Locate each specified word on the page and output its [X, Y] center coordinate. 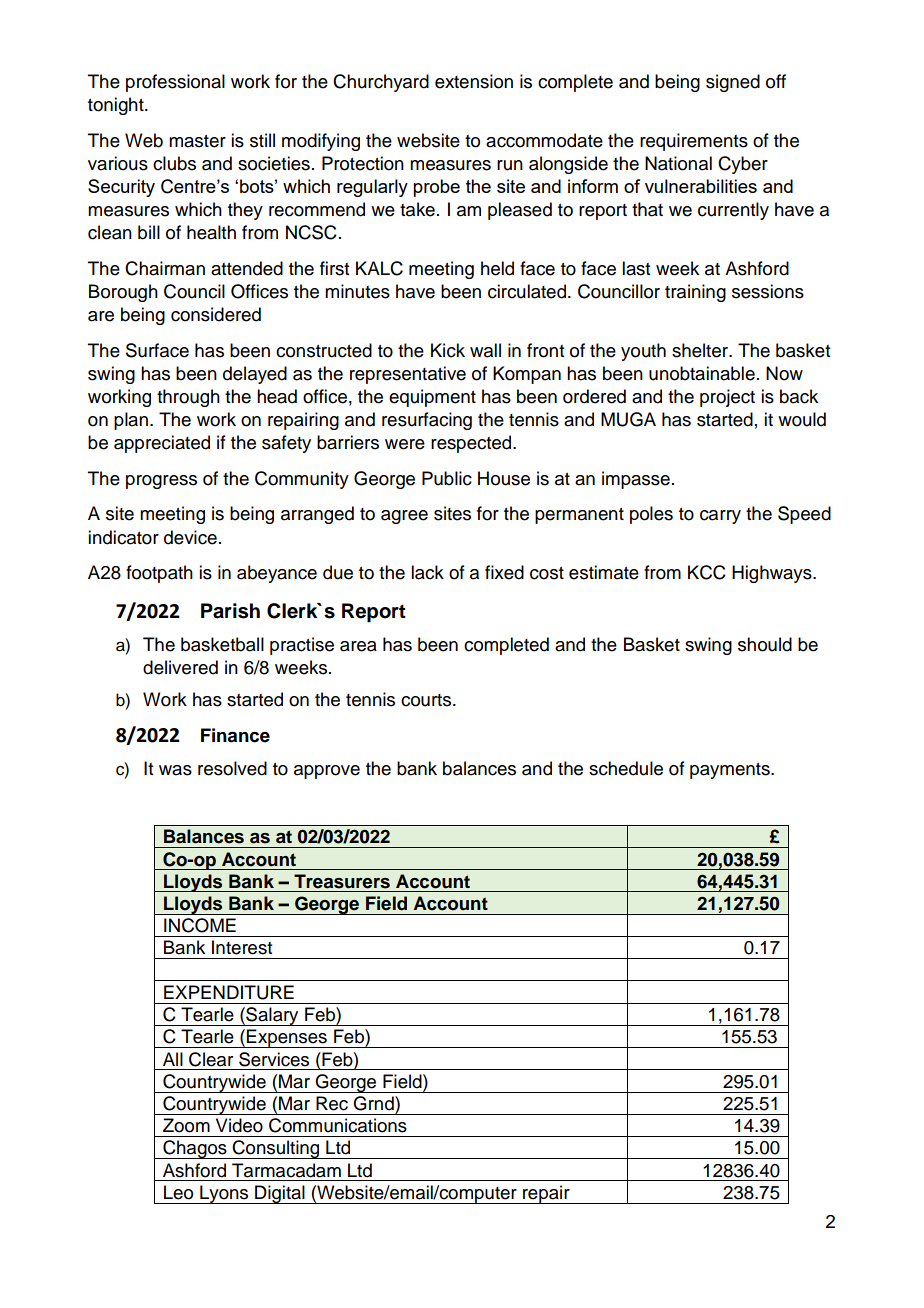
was [175, 770]
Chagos [195, 1149]
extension [474, 81]
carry [720, 517]
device [190, 537]
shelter [701, 350]
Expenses [287, 1038]
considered [216, 314]
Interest [242, 947]
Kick [448, 350]
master [197, 141]
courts [427, 700]
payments [731, 771]
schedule [626, 768]
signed [733, 83]
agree [404, 517]
